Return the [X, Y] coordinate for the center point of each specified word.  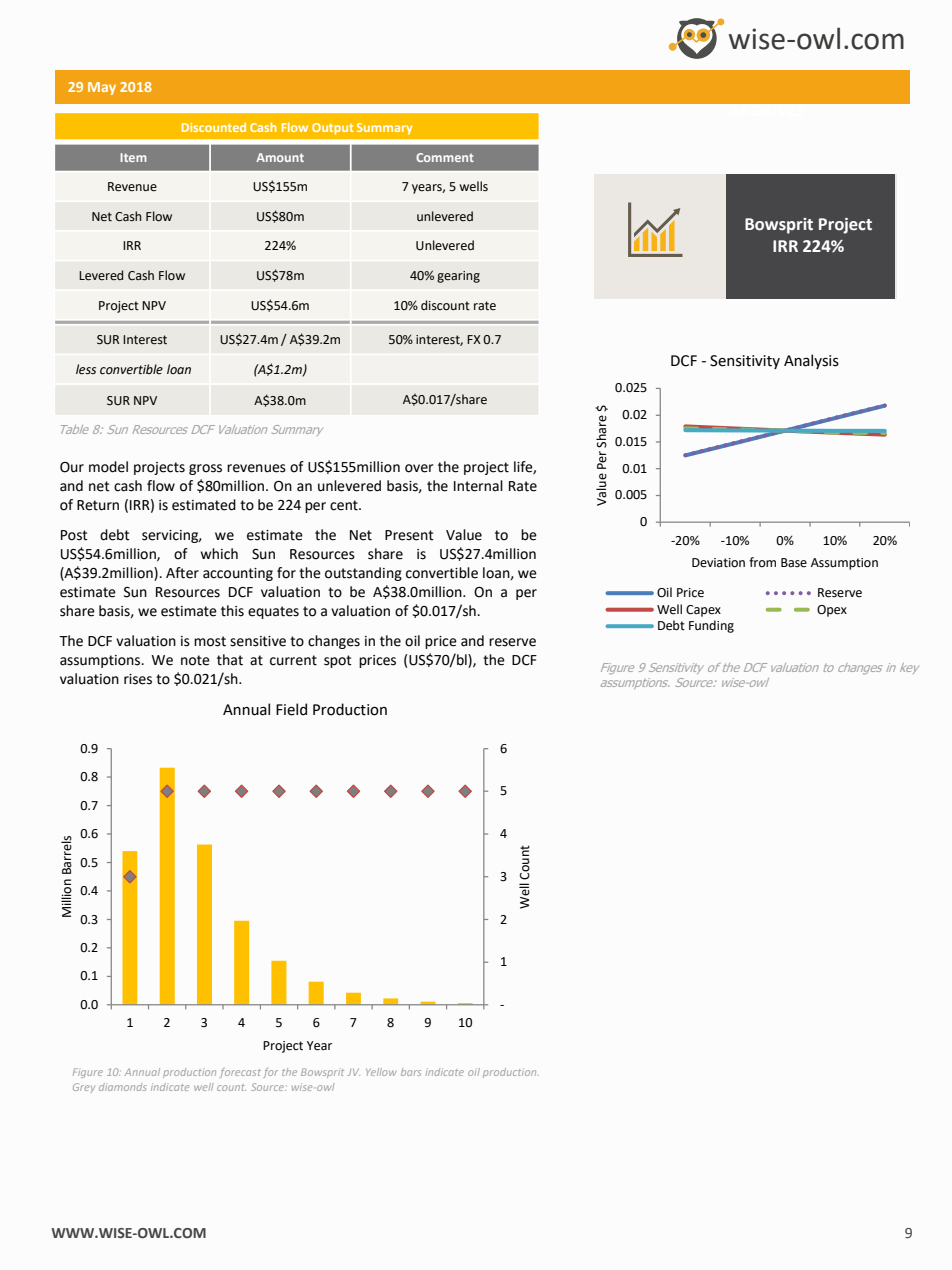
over [419, 468]
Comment [445, 157]
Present [409, 535]
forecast [240, 1073]
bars [411, 1072]
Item [133, 157]
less [86, 369]
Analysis [811, 361]
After [182, 573]
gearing [458, 277]
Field [291, 709]
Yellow [381, 1072]
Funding [711, 626]
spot [338, 661]
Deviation [718, 563]
